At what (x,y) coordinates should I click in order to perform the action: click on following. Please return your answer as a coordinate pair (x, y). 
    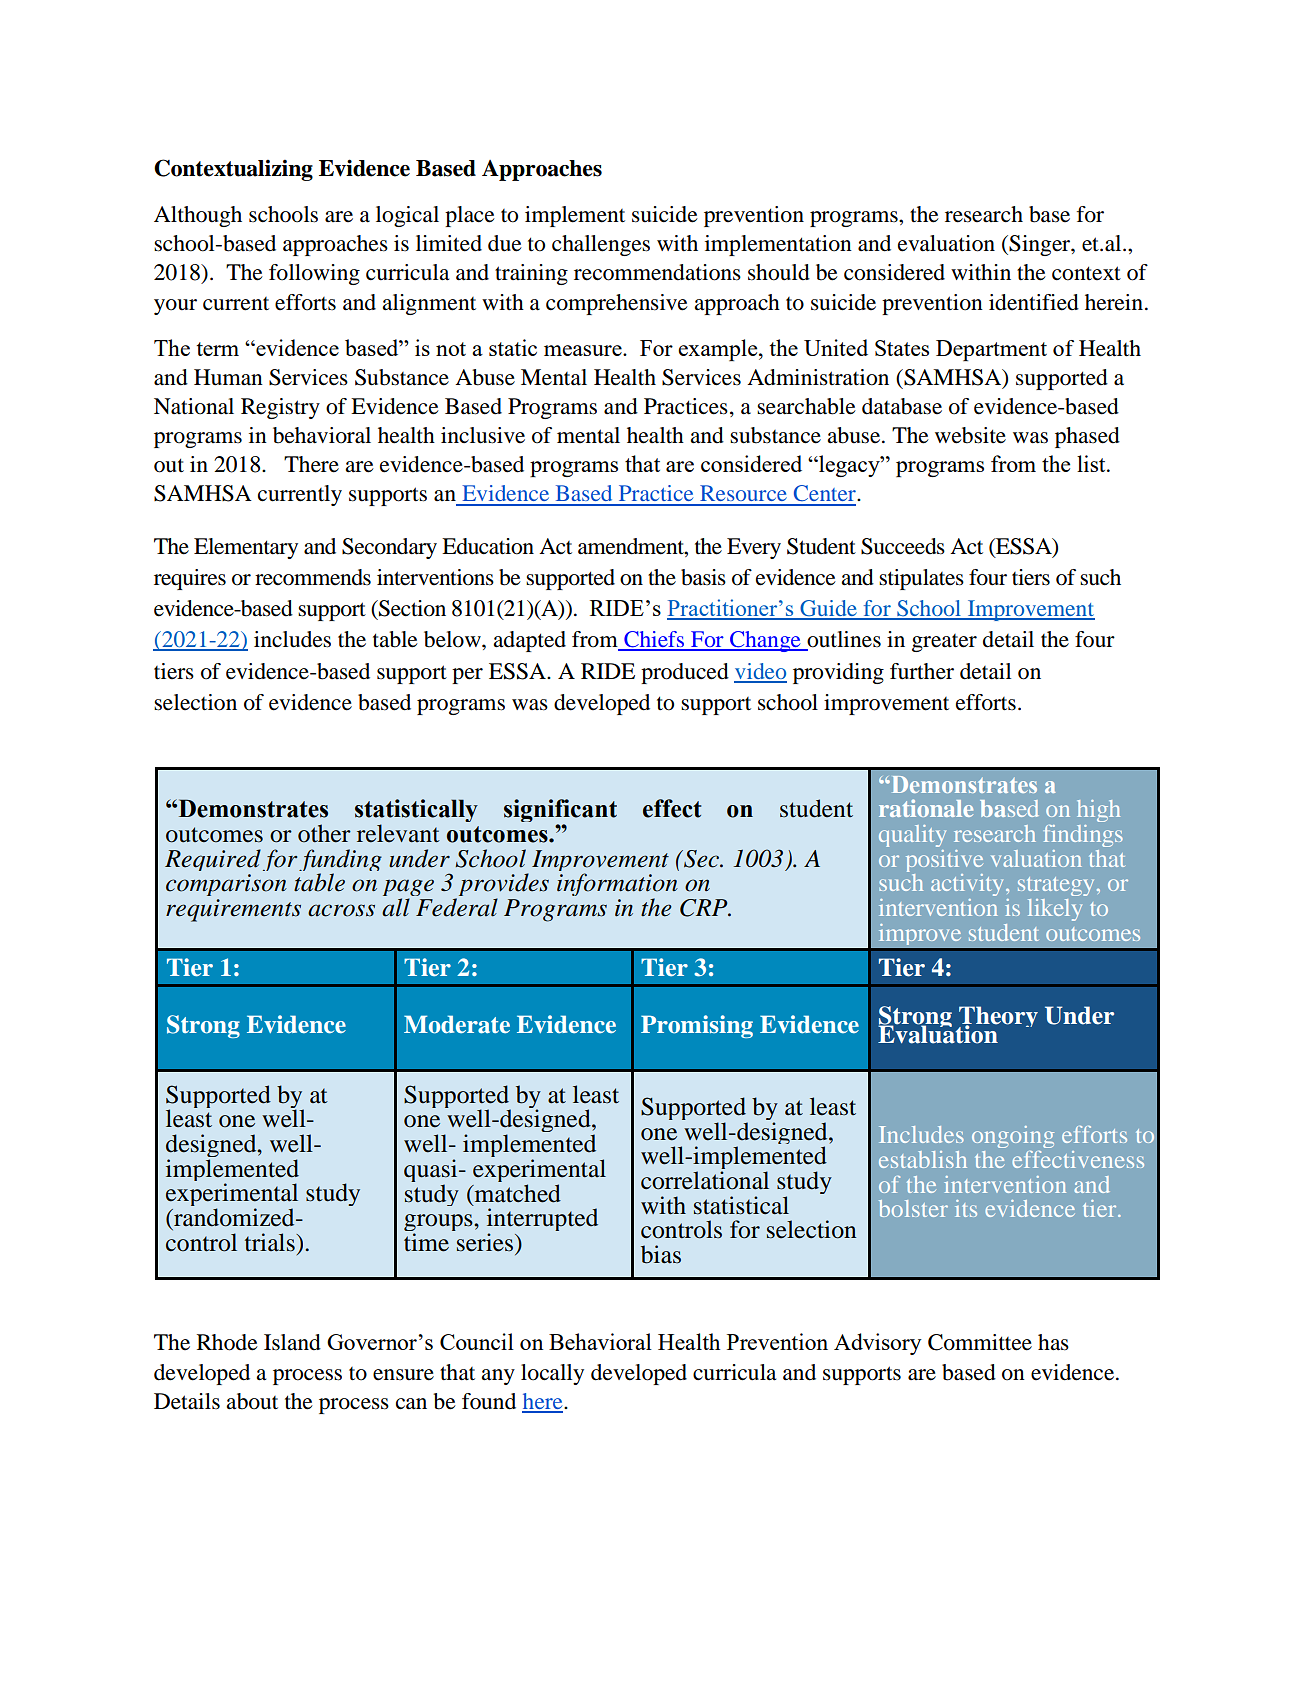
    Looking at the image, I should click on (314, 274).
